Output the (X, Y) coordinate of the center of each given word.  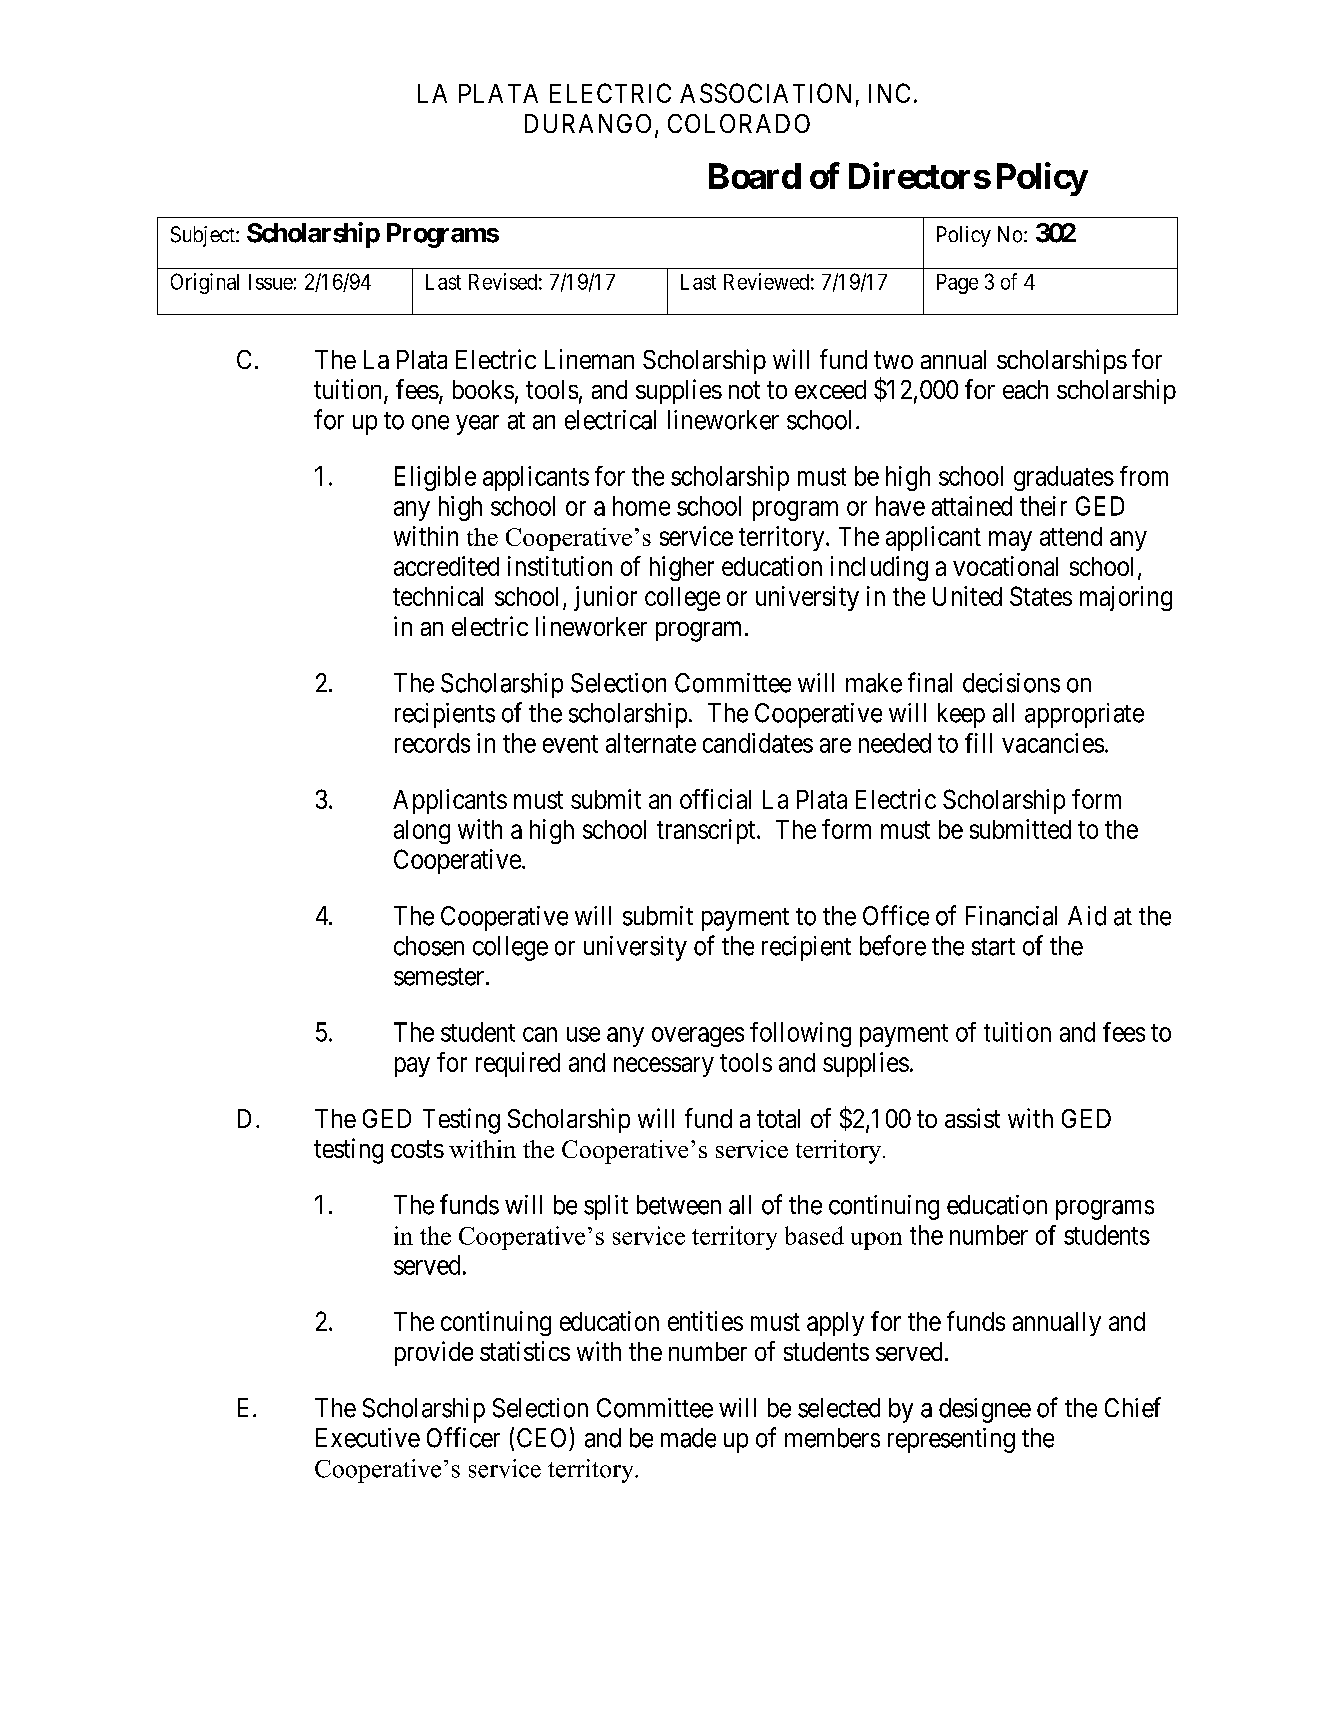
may (1010, 541)
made (688, 1438)
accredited (446, 566)
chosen (429, 946)
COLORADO (739, 123)
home (641, 506)
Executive (368, 1438)
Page (957, 284)
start (993, 947)
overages (698, 1037)
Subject (204, 236)
